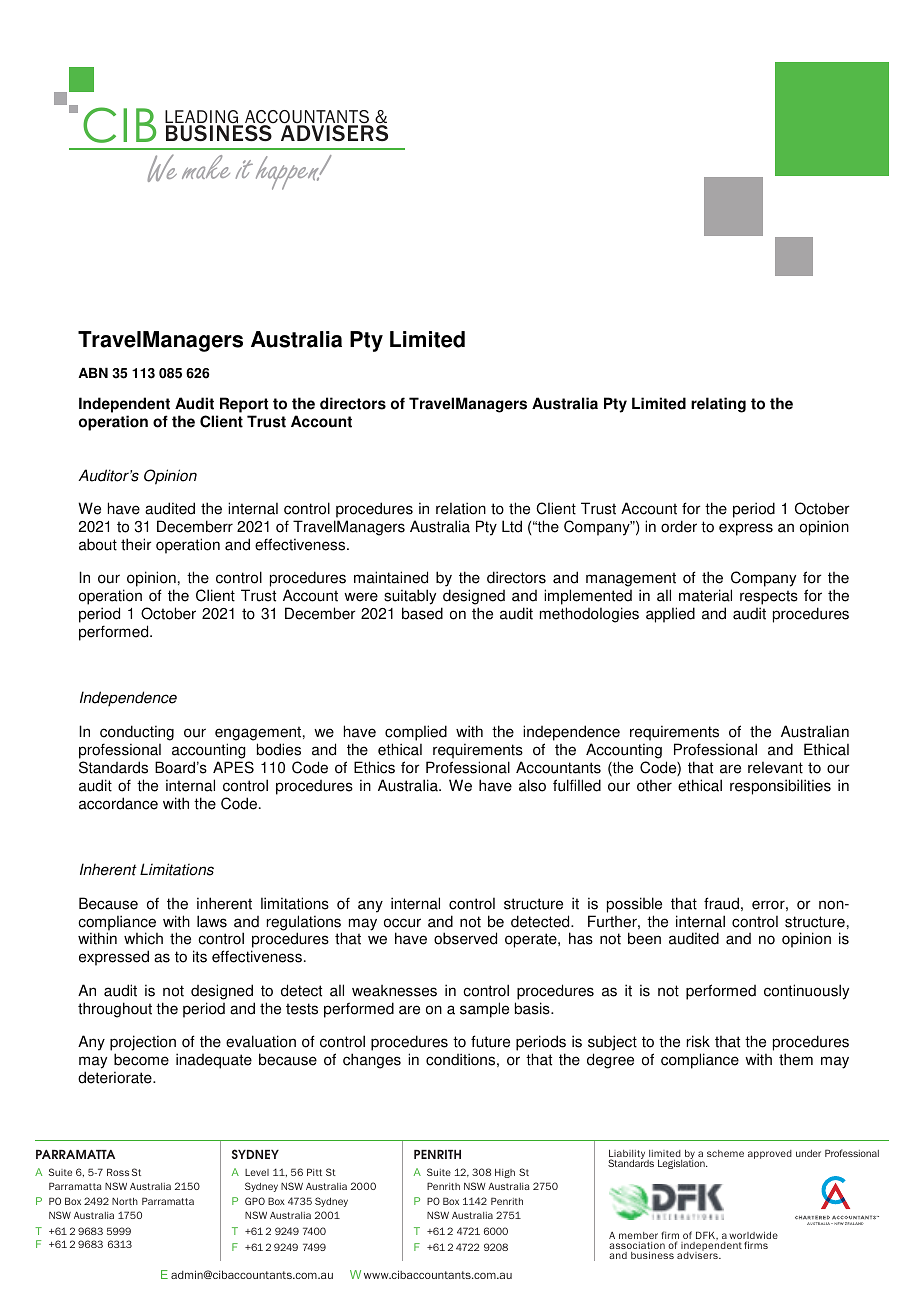  Describe the element at coordinates (780, 787) in the screenshot. I see `responsibilities` at that location.
